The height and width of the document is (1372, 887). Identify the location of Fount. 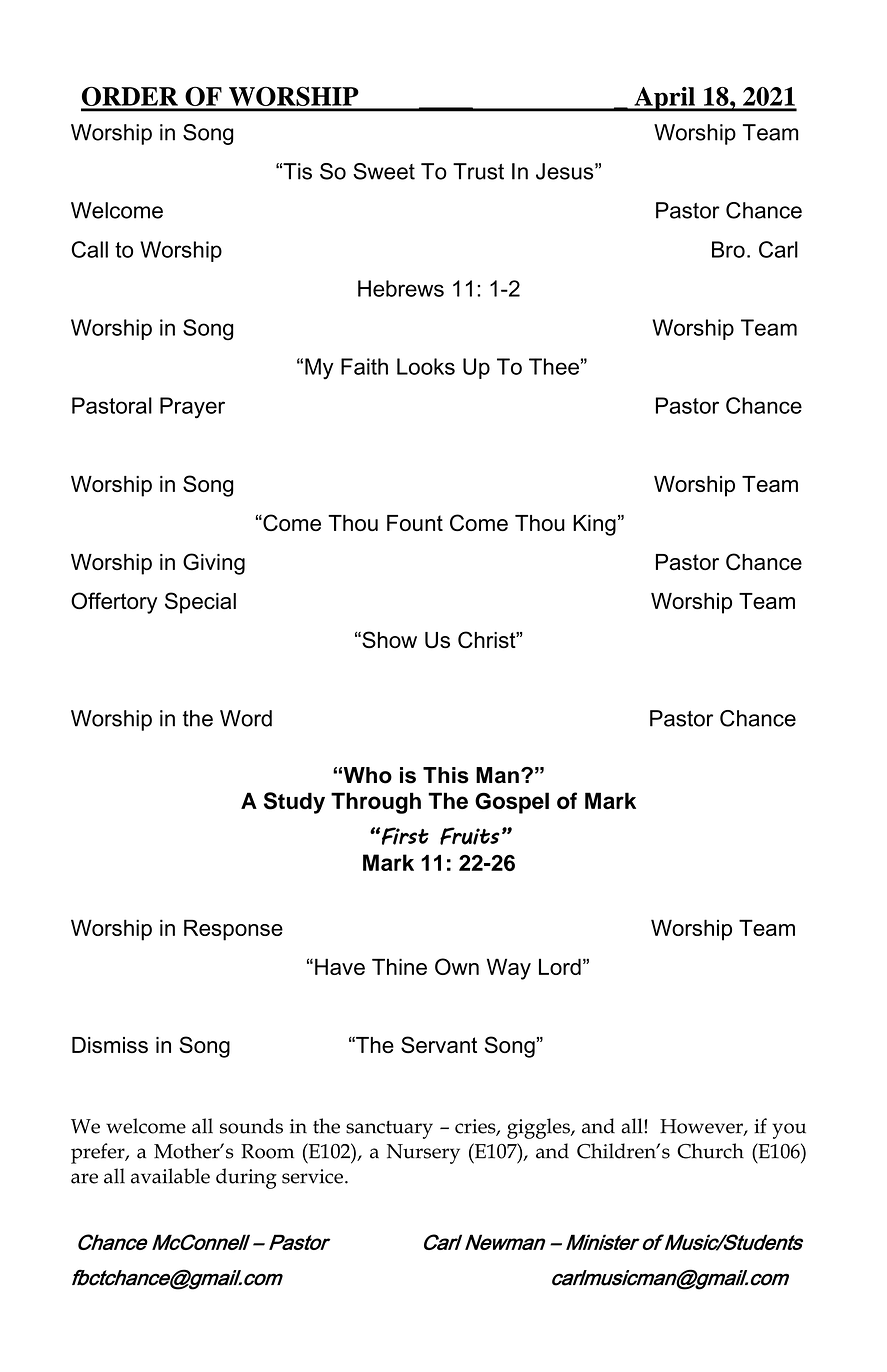
(415, 523).
